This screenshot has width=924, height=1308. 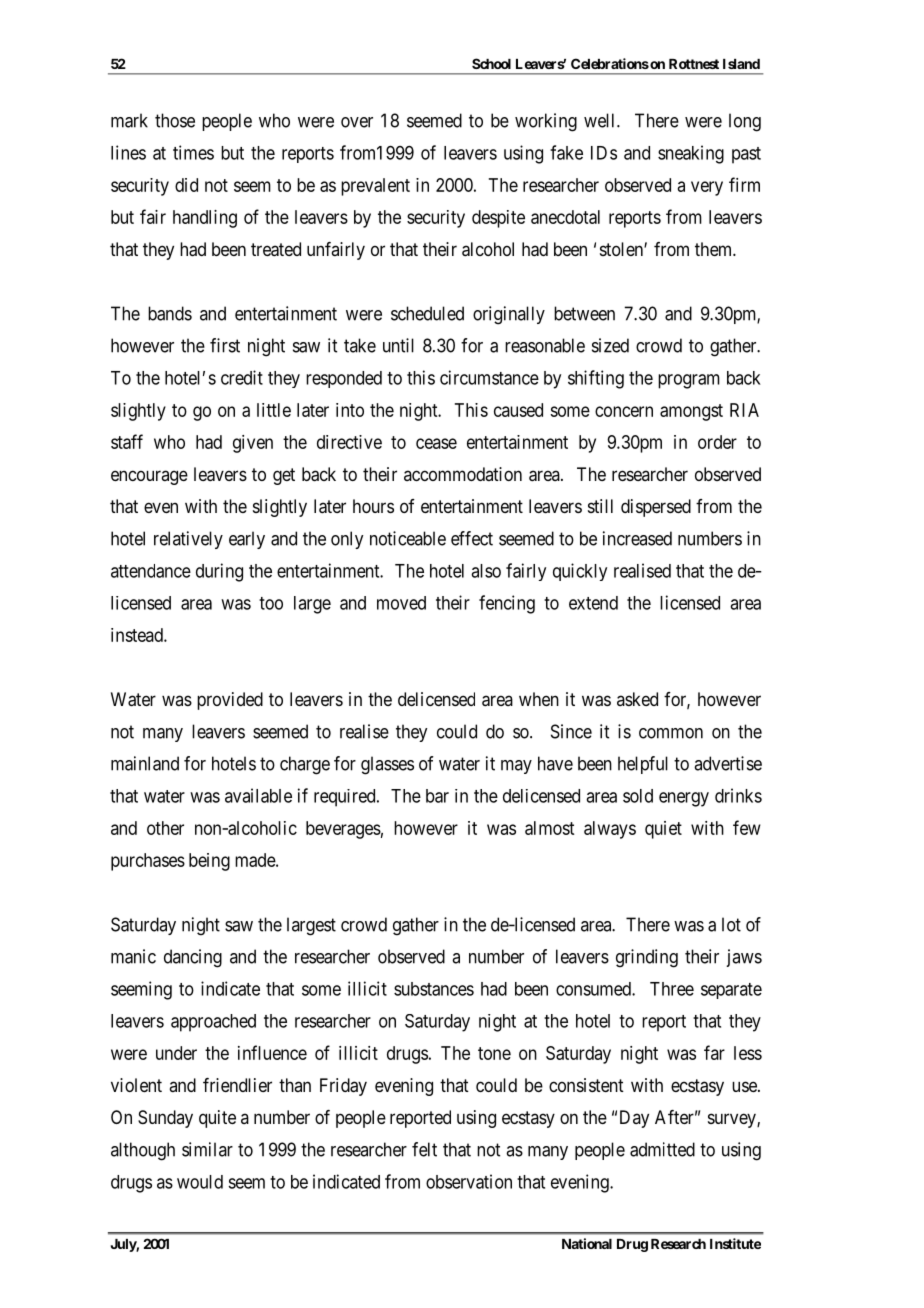 What do you see at coordinates (469, 1181) in the screenshot?
I see `observation` at bounding box center [469, 1181].
